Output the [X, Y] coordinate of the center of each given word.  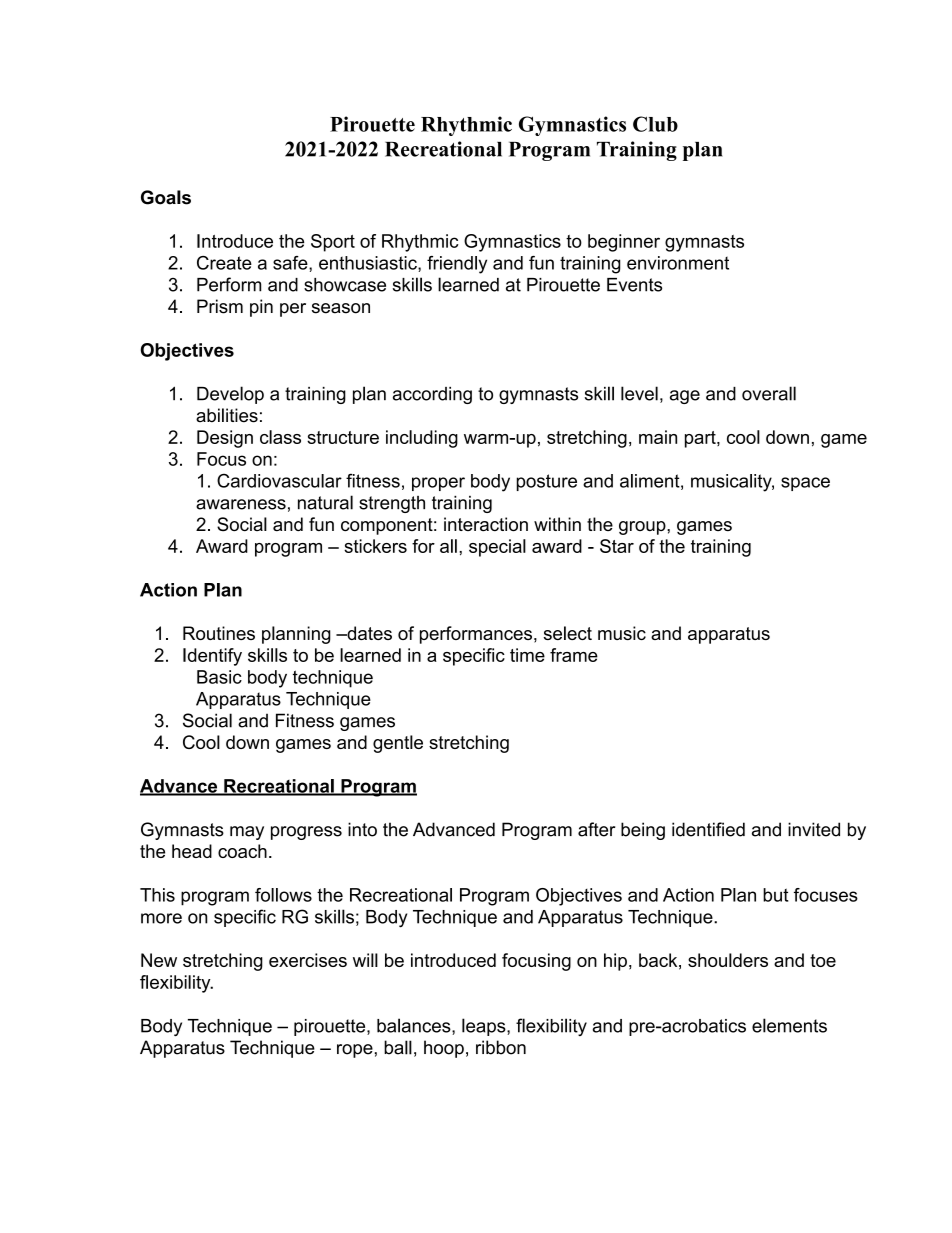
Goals [166, 197]
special [497, 548]
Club [655, 124]
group [643, 528]
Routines [219, 633]
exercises [308, 960]
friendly [457, 265]
